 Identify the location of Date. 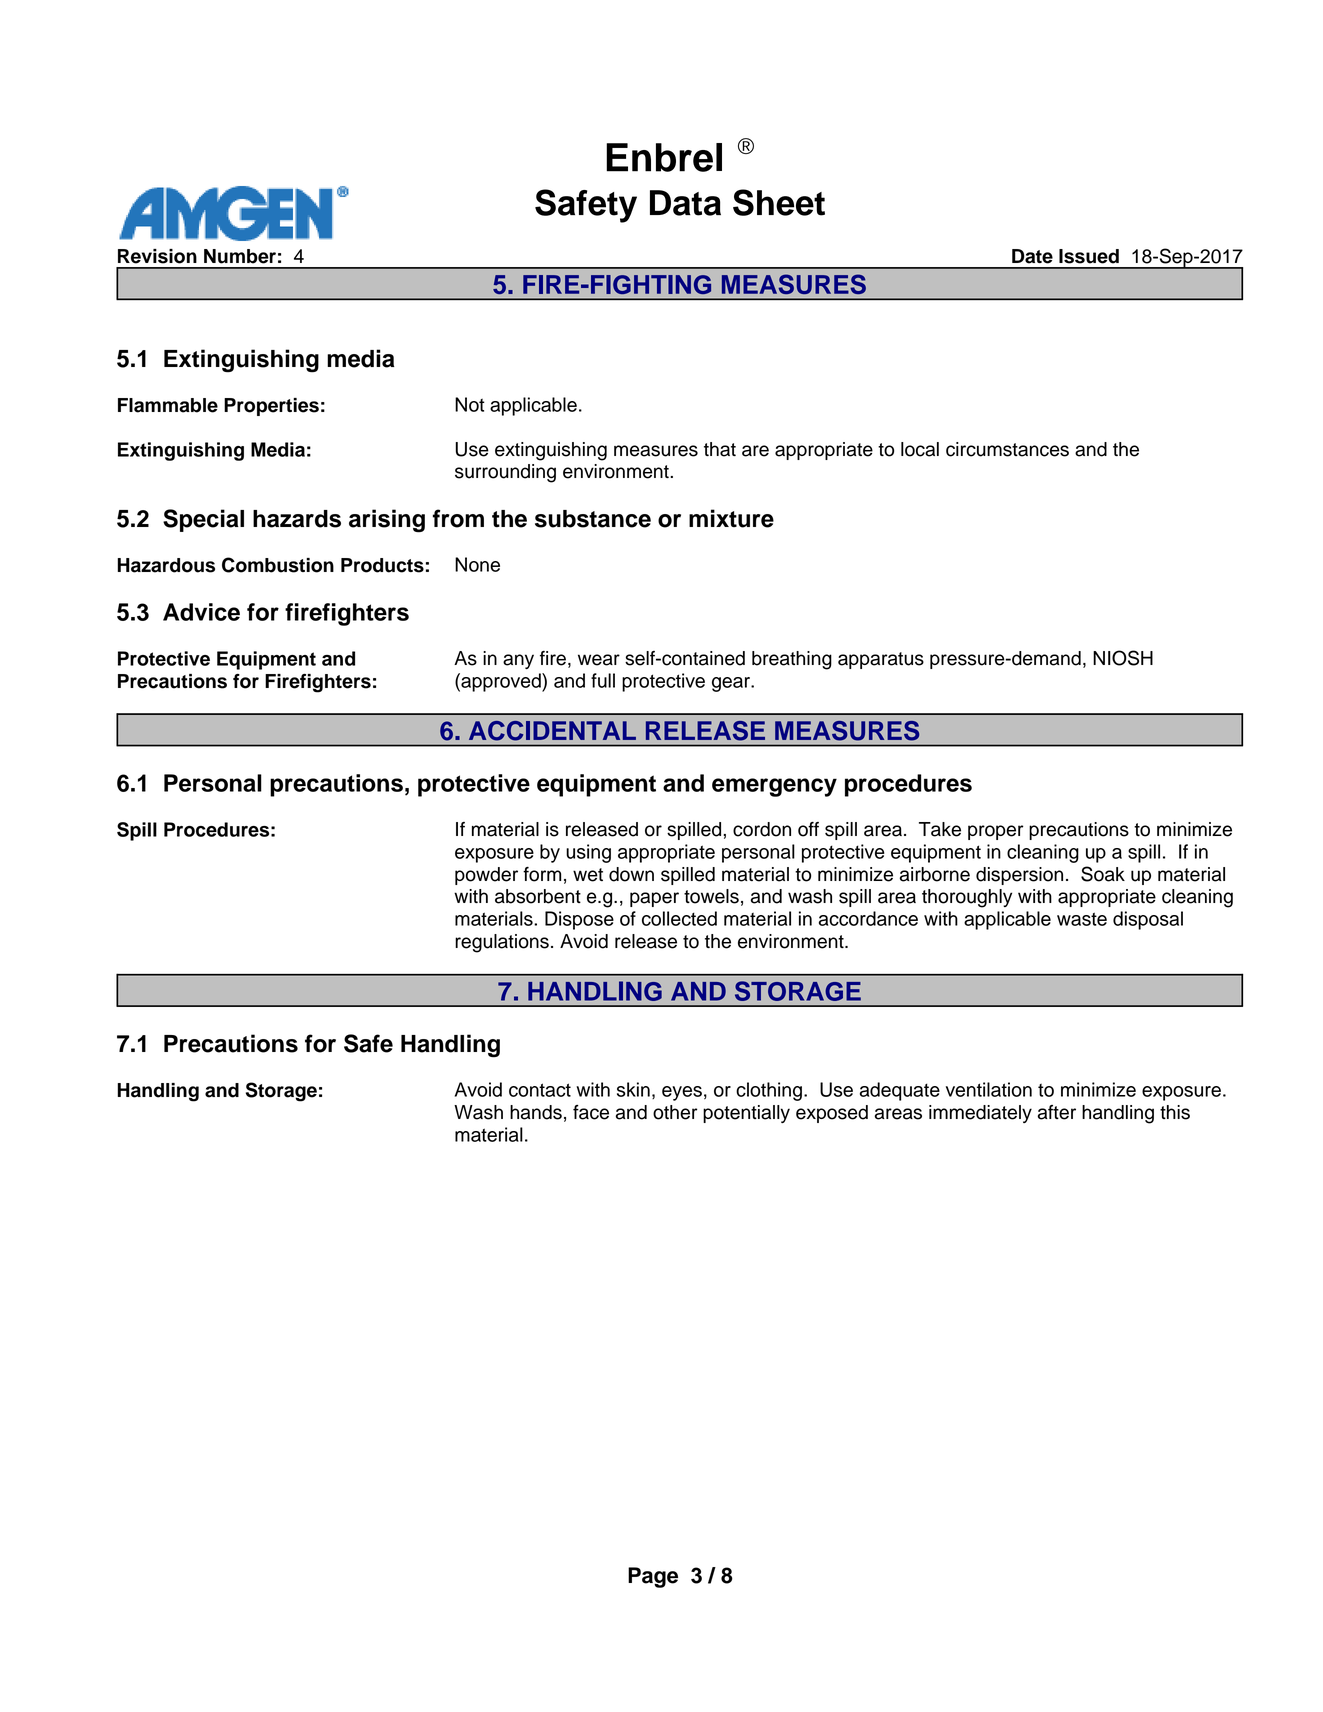
(1032, 256).
